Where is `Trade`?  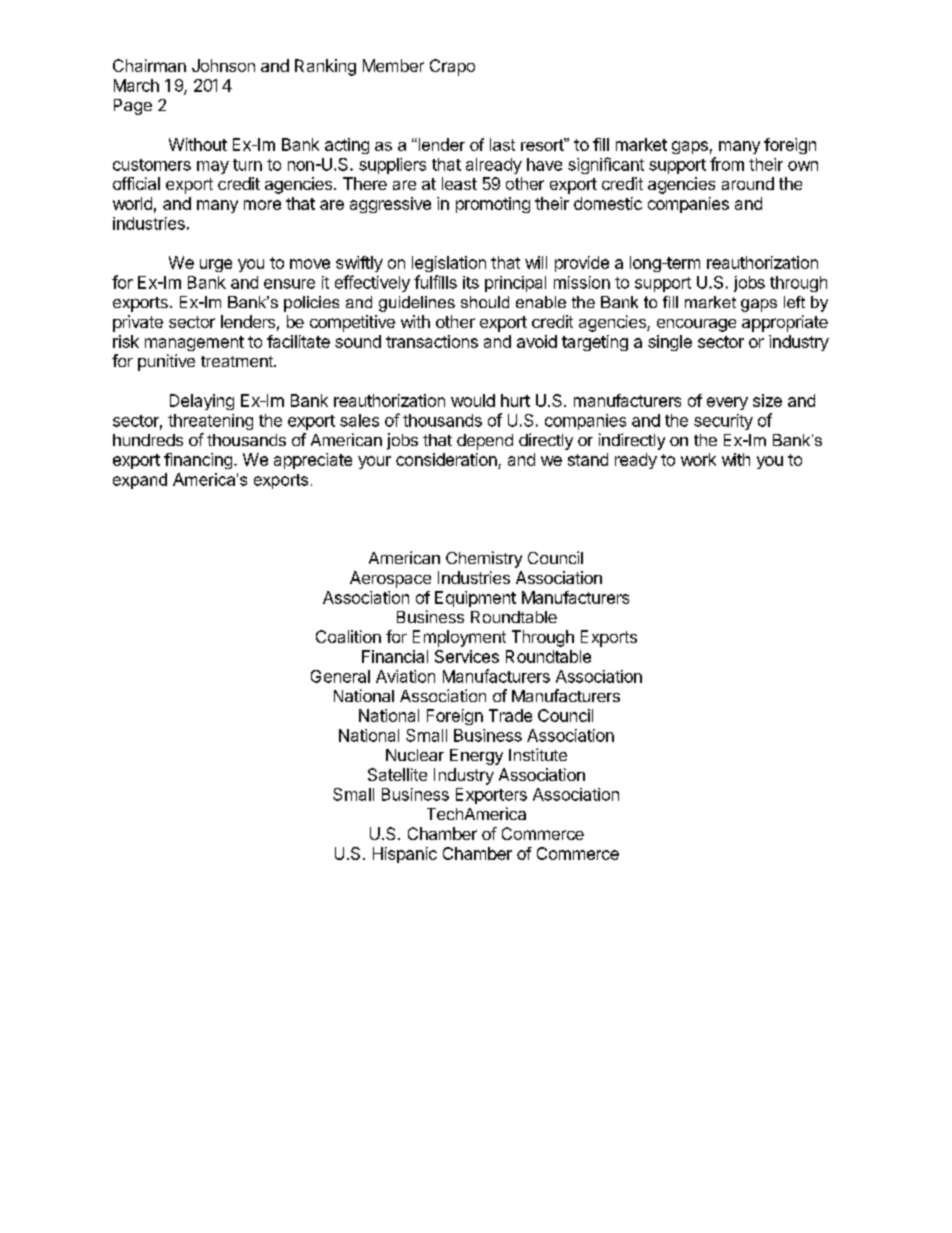
Trade is located at coordinates (510, 715).
